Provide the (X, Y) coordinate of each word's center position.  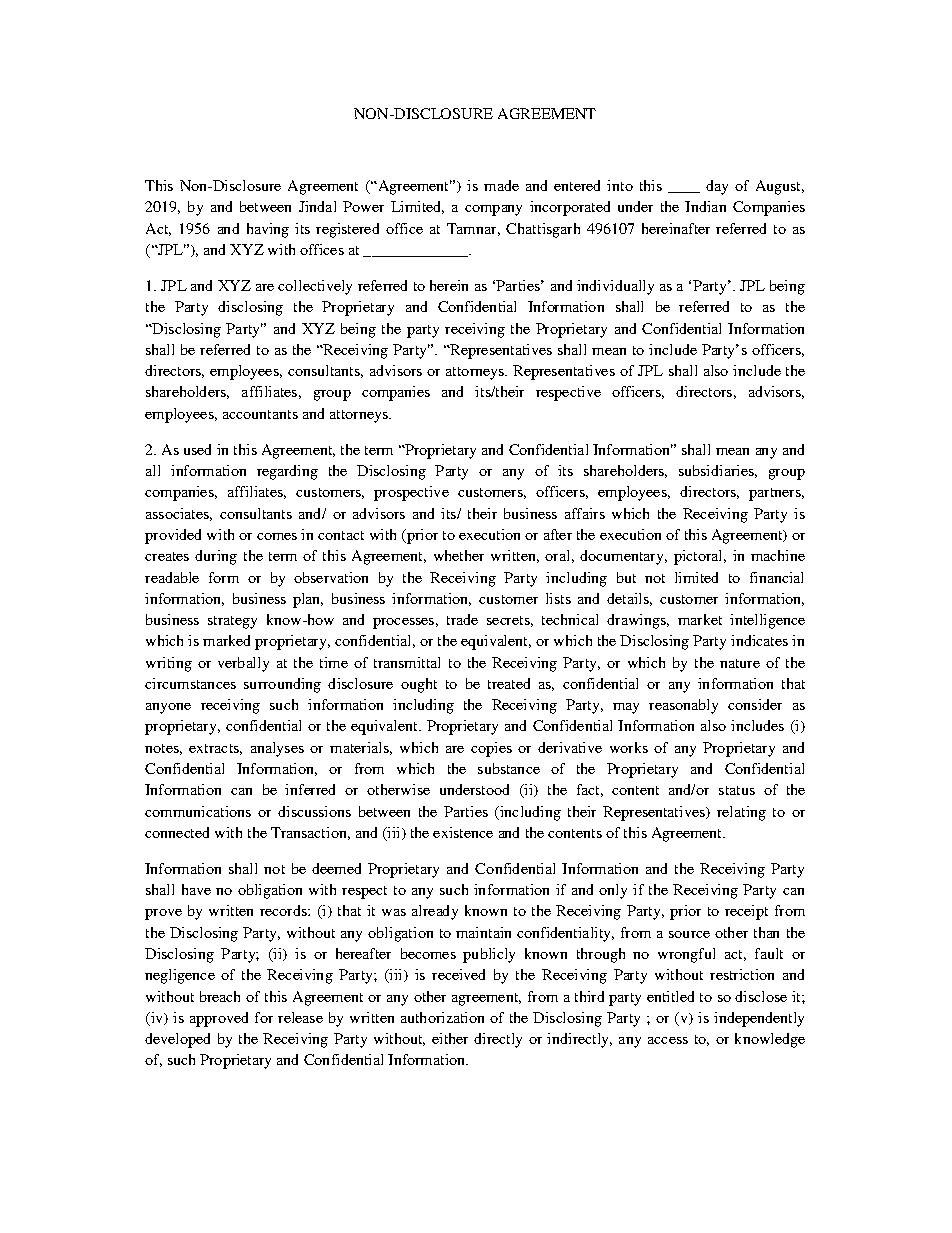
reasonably (683, 706)
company (493, 210)
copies (491, 749)
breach (220, 996)
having (268, 230)
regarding (287, 472)
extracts (215, 749)
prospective (411, 493)
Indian (705, 206)
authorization (442, 1017)
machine (778, 555)
